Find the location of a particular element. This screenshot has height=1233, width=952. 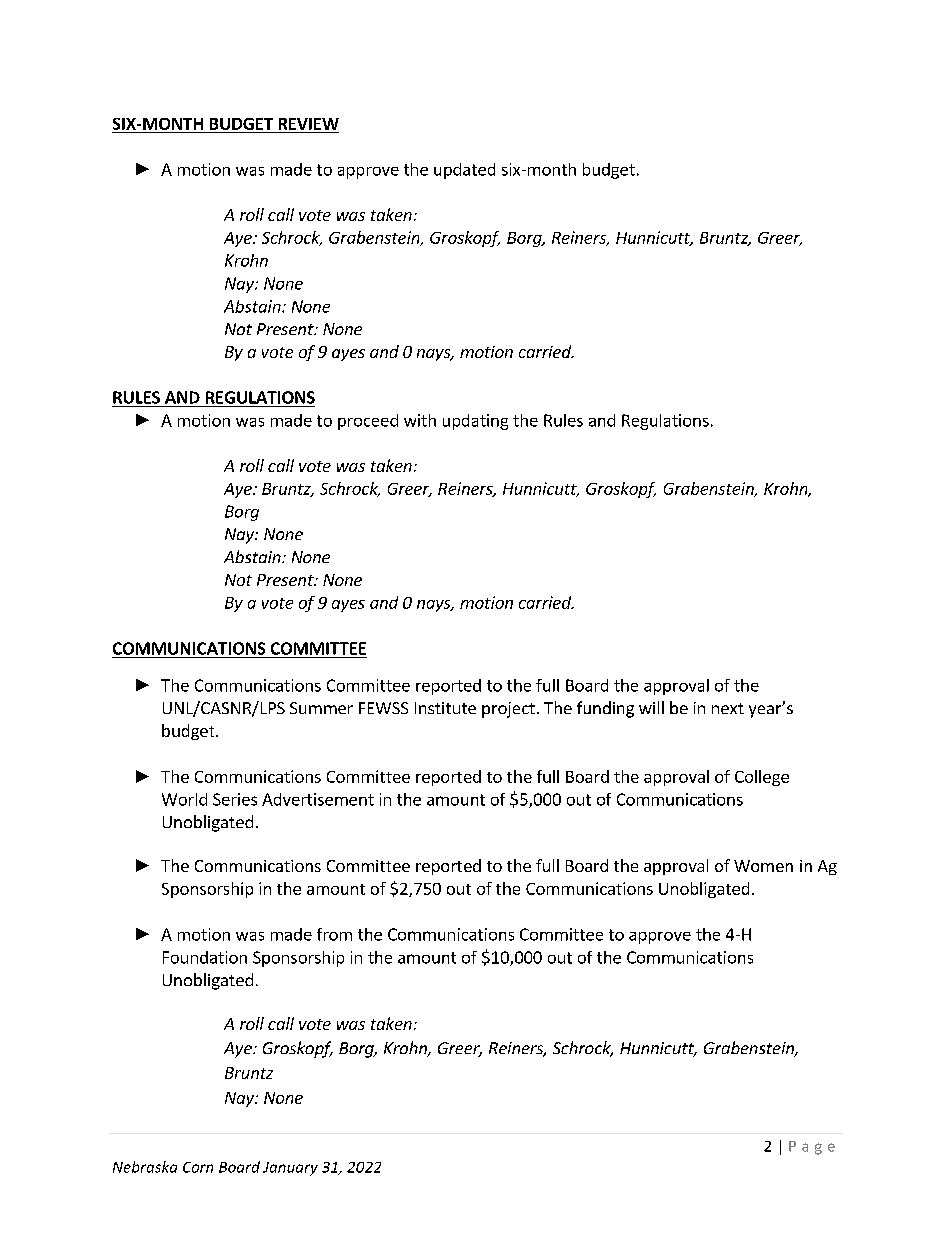

REVIEW is located at coordinates (309, 124).
